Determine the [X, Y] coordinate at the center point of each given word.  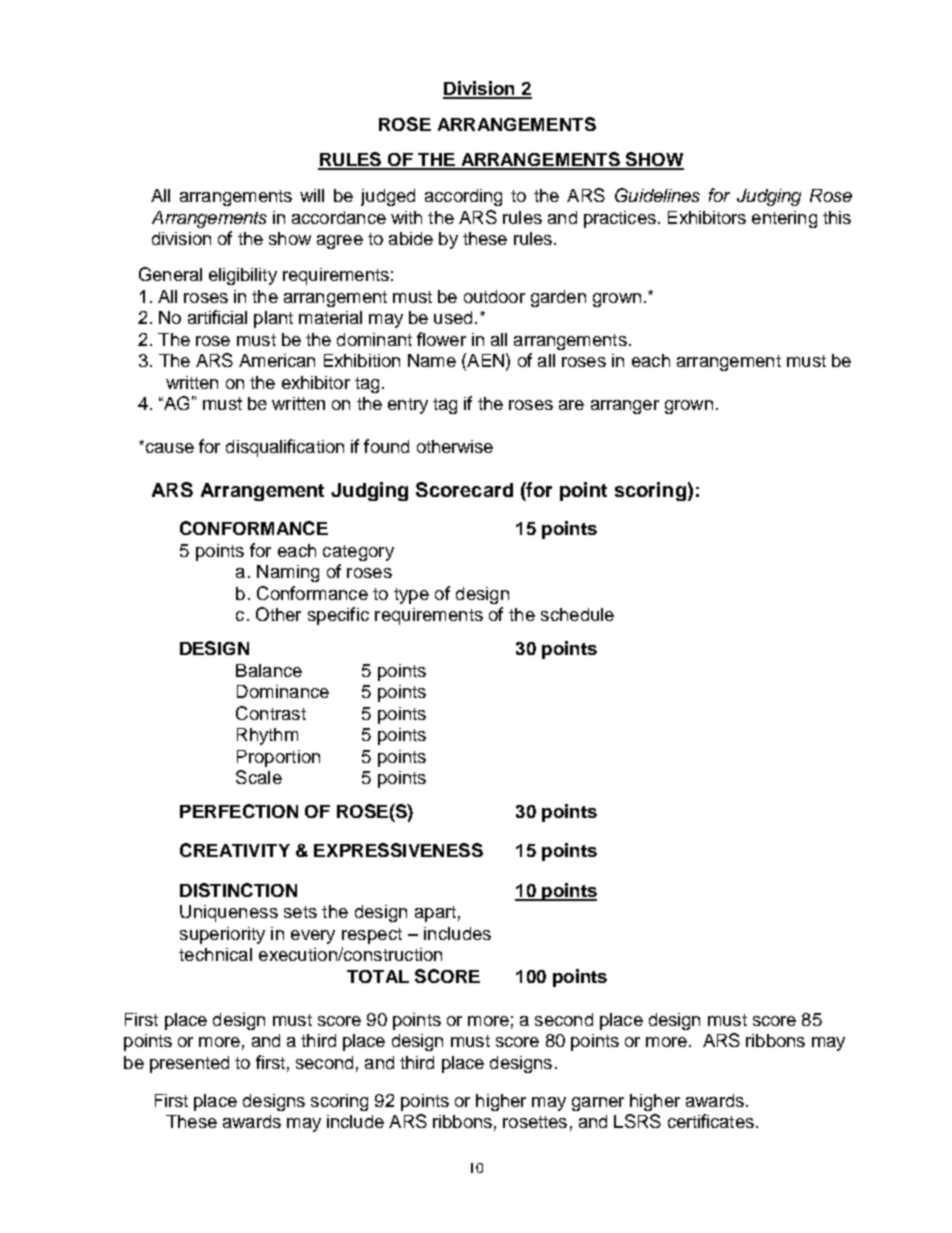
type [411, 596]
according [463, 197]
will [312, 195]
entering [784, 219]
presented [189, 1064]
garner [598, 1104]
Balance [269, 670]
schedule [577, 614]
